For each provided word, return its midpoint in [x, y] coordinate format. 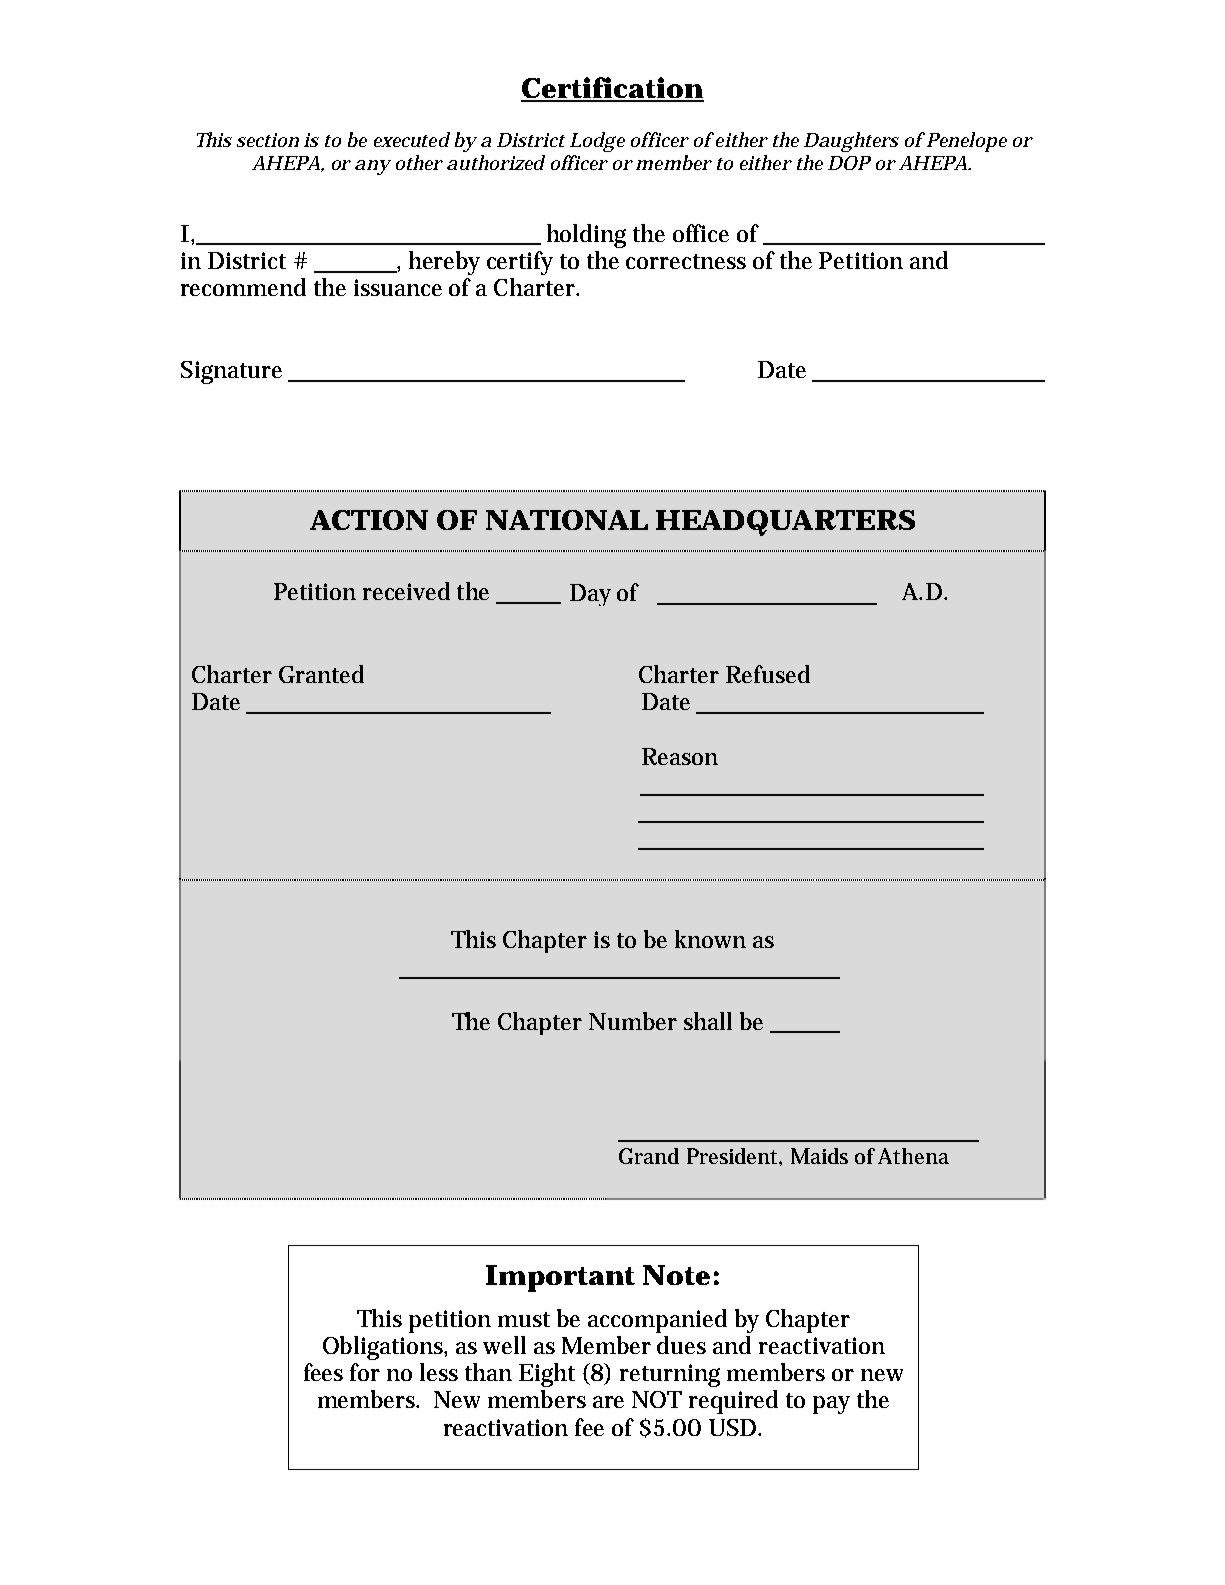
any [373, 167]
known [710, 939]
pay [831, 1405]
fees [323, 1372]
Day [590, 595]
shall [708, 1021]
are [608, 1402]
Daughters [851, 142]
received [406, 591]
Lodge [597, 142]
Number [633, 1021]
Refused [768, 674]
